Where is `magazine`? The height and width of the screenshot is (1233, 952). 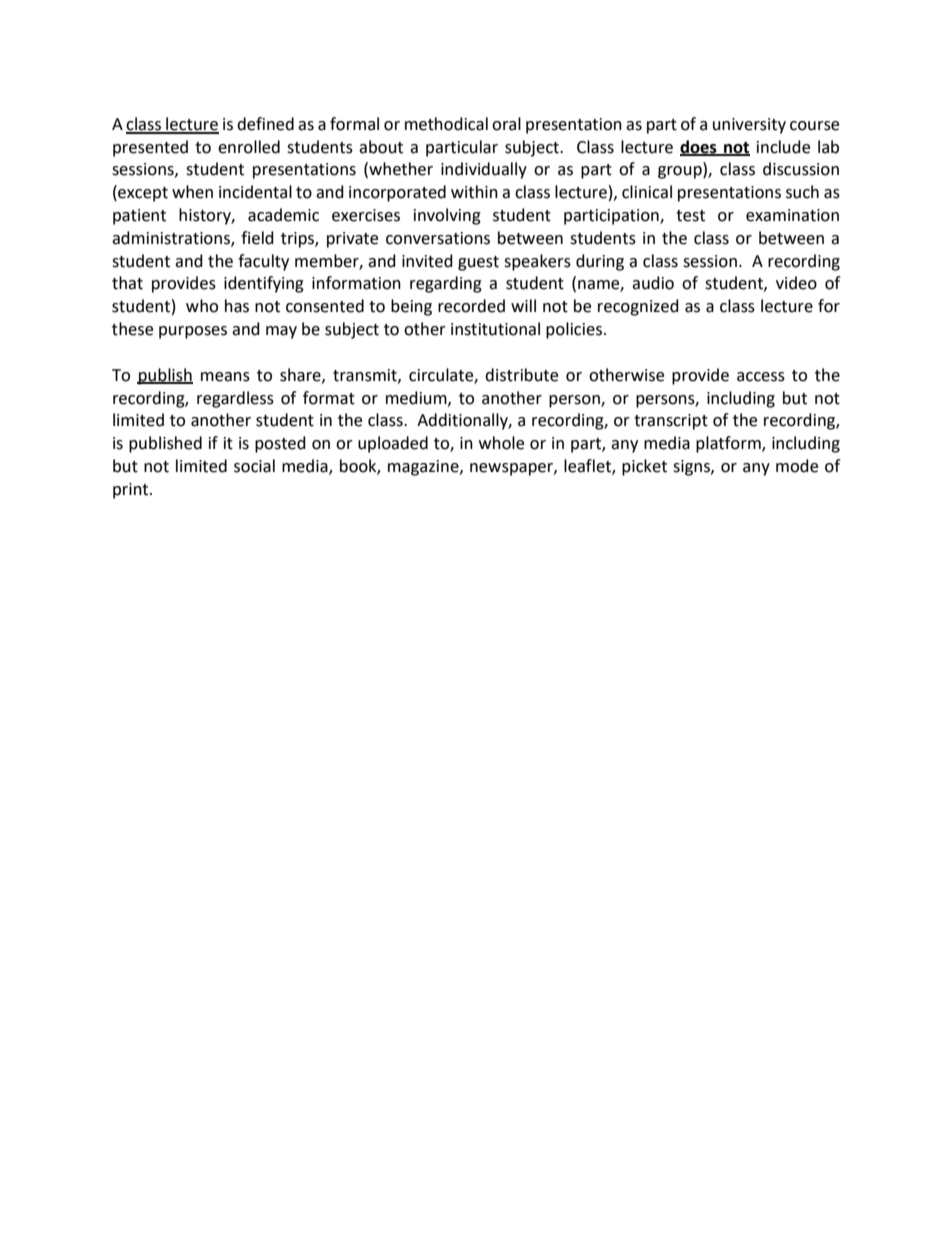 magazine is located at coordinates (424, 468).
